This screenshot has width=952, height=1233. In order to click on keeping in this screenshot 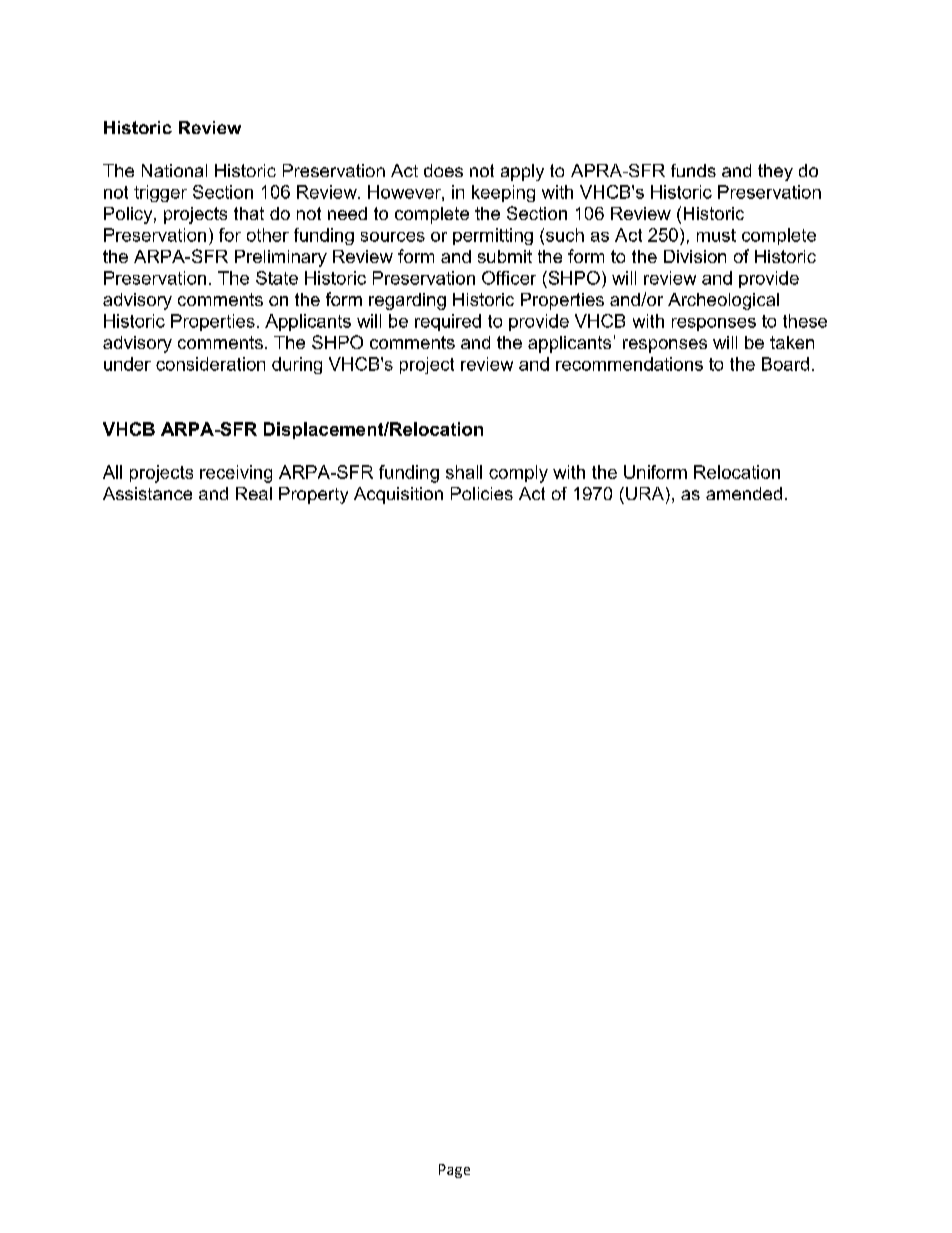, I will do `click(503, 193)`.
